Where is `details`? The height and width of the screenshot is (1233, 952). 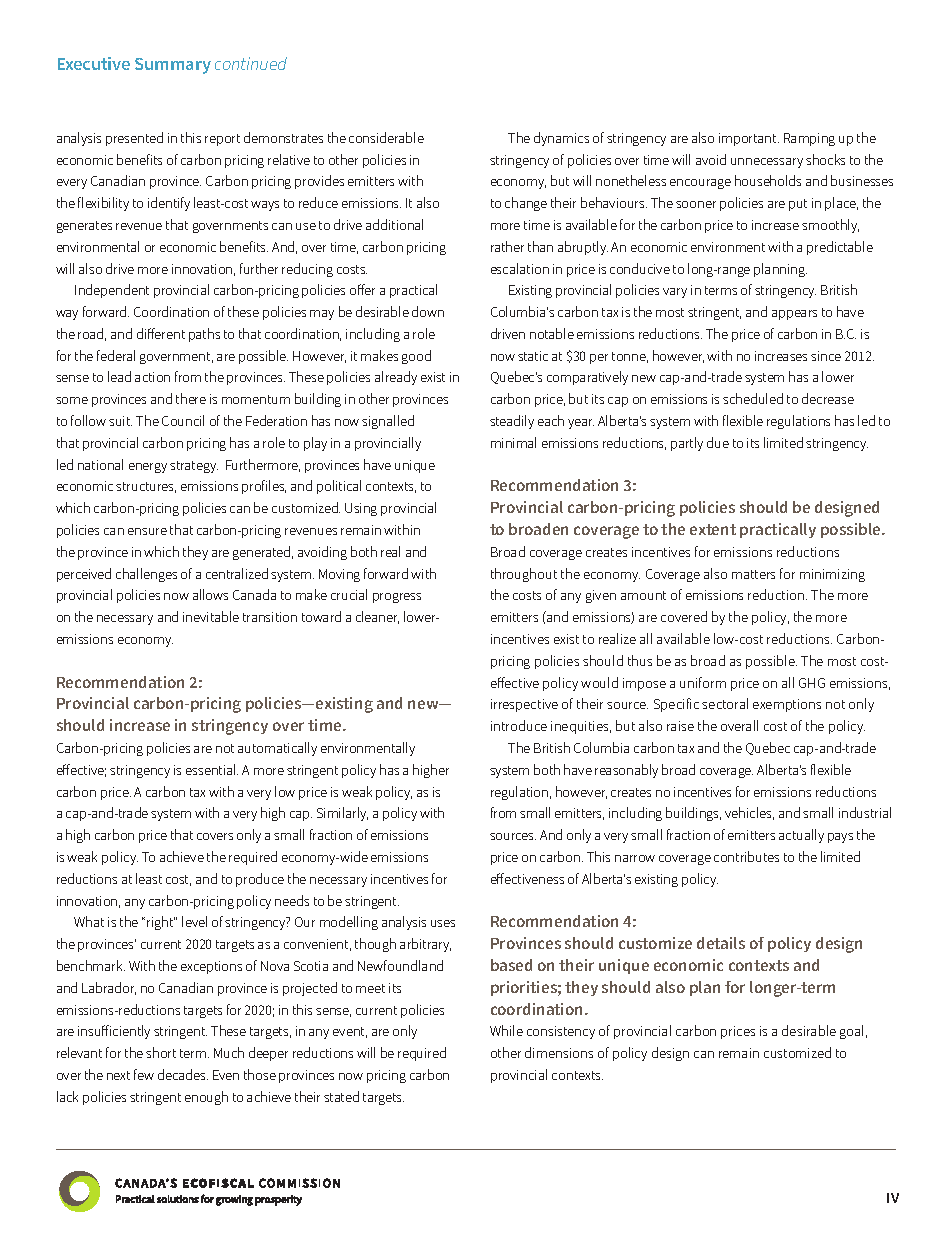 details is located at coordinates (721, 943).
